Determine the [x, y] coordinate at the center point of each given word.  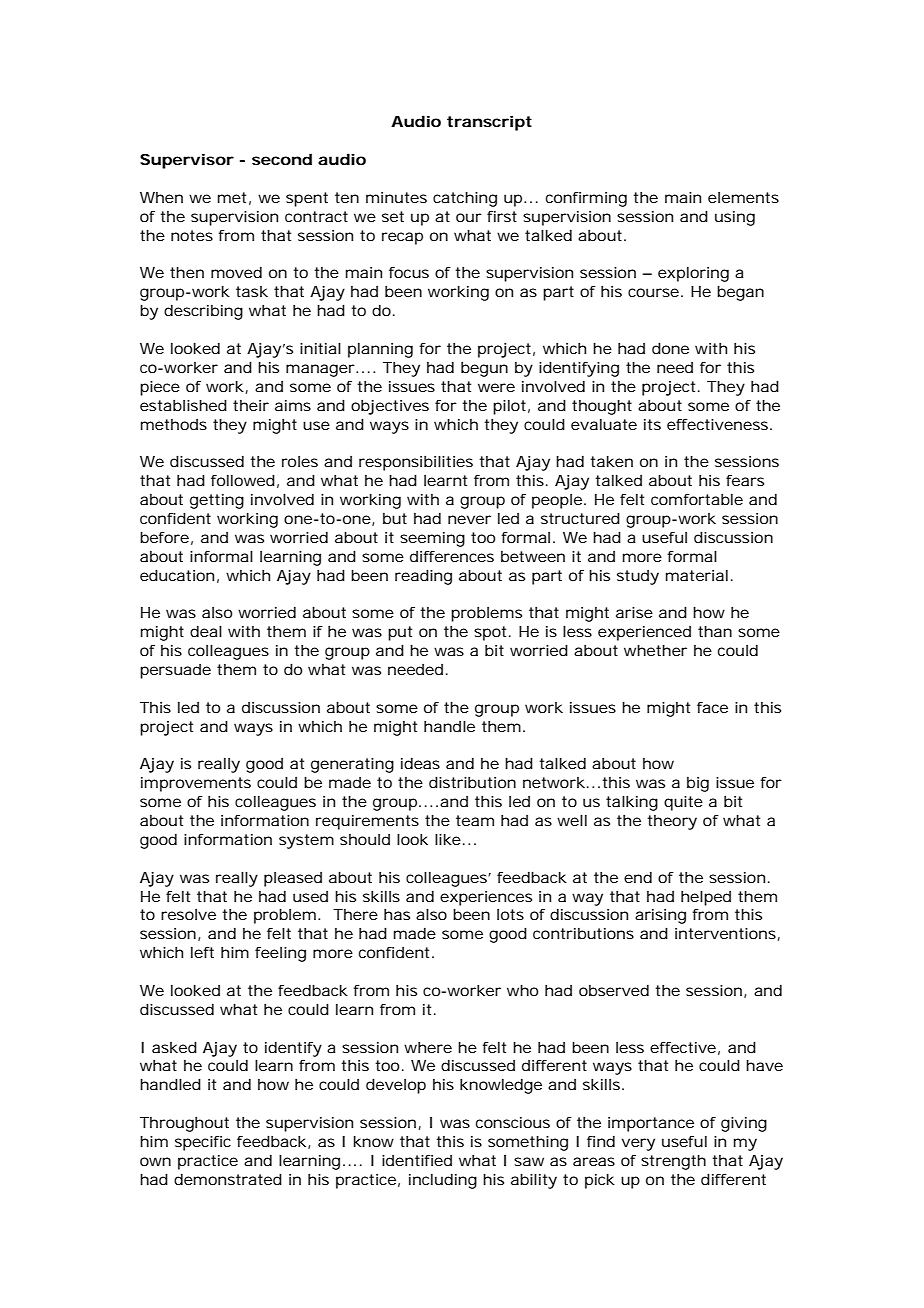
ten [347, 197]
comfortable [697, 499]
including [443, 1181]
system [306, 841]
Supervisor [187, 161]
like [450, 839]
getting [217, 501]
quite [683, 803]
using [735, 218]
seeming [432, 539]
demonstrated [228, 1179]
